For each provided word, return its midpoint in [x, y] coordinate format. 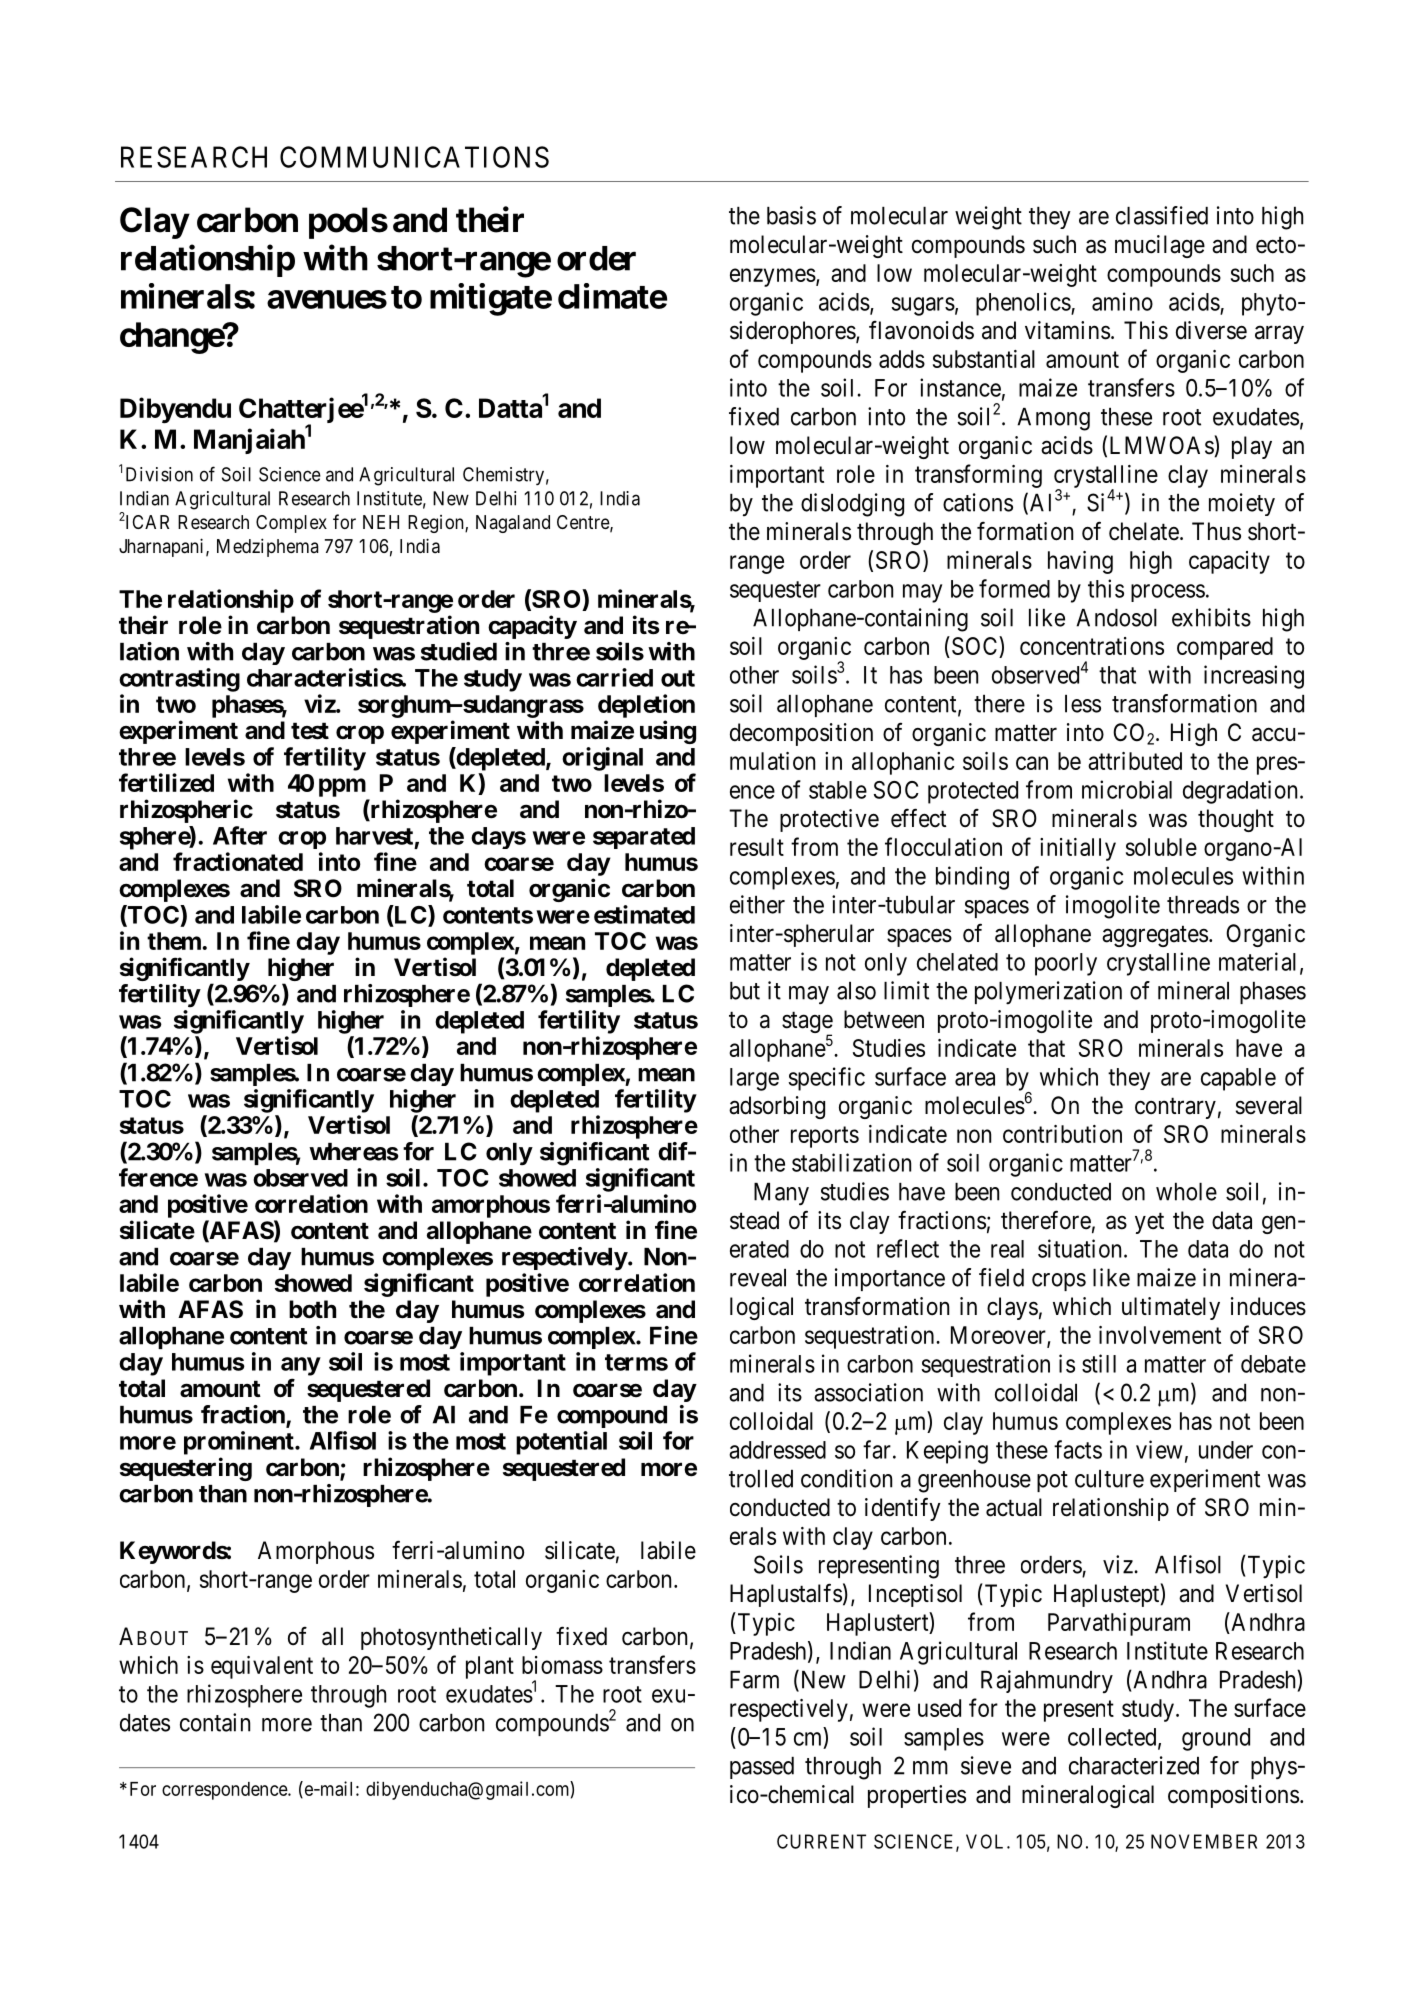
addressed [777, 1450]
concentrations [1092, 646]
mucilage [1160, 246]
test [310, 731]
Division [159, 474]
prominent [240, 1443]
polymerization [1048, 993]
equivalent [262, 1667]
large [754, 1079]
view [1159, 1449]
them [174, 941]
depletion [646, 706]
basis [791, 215]
